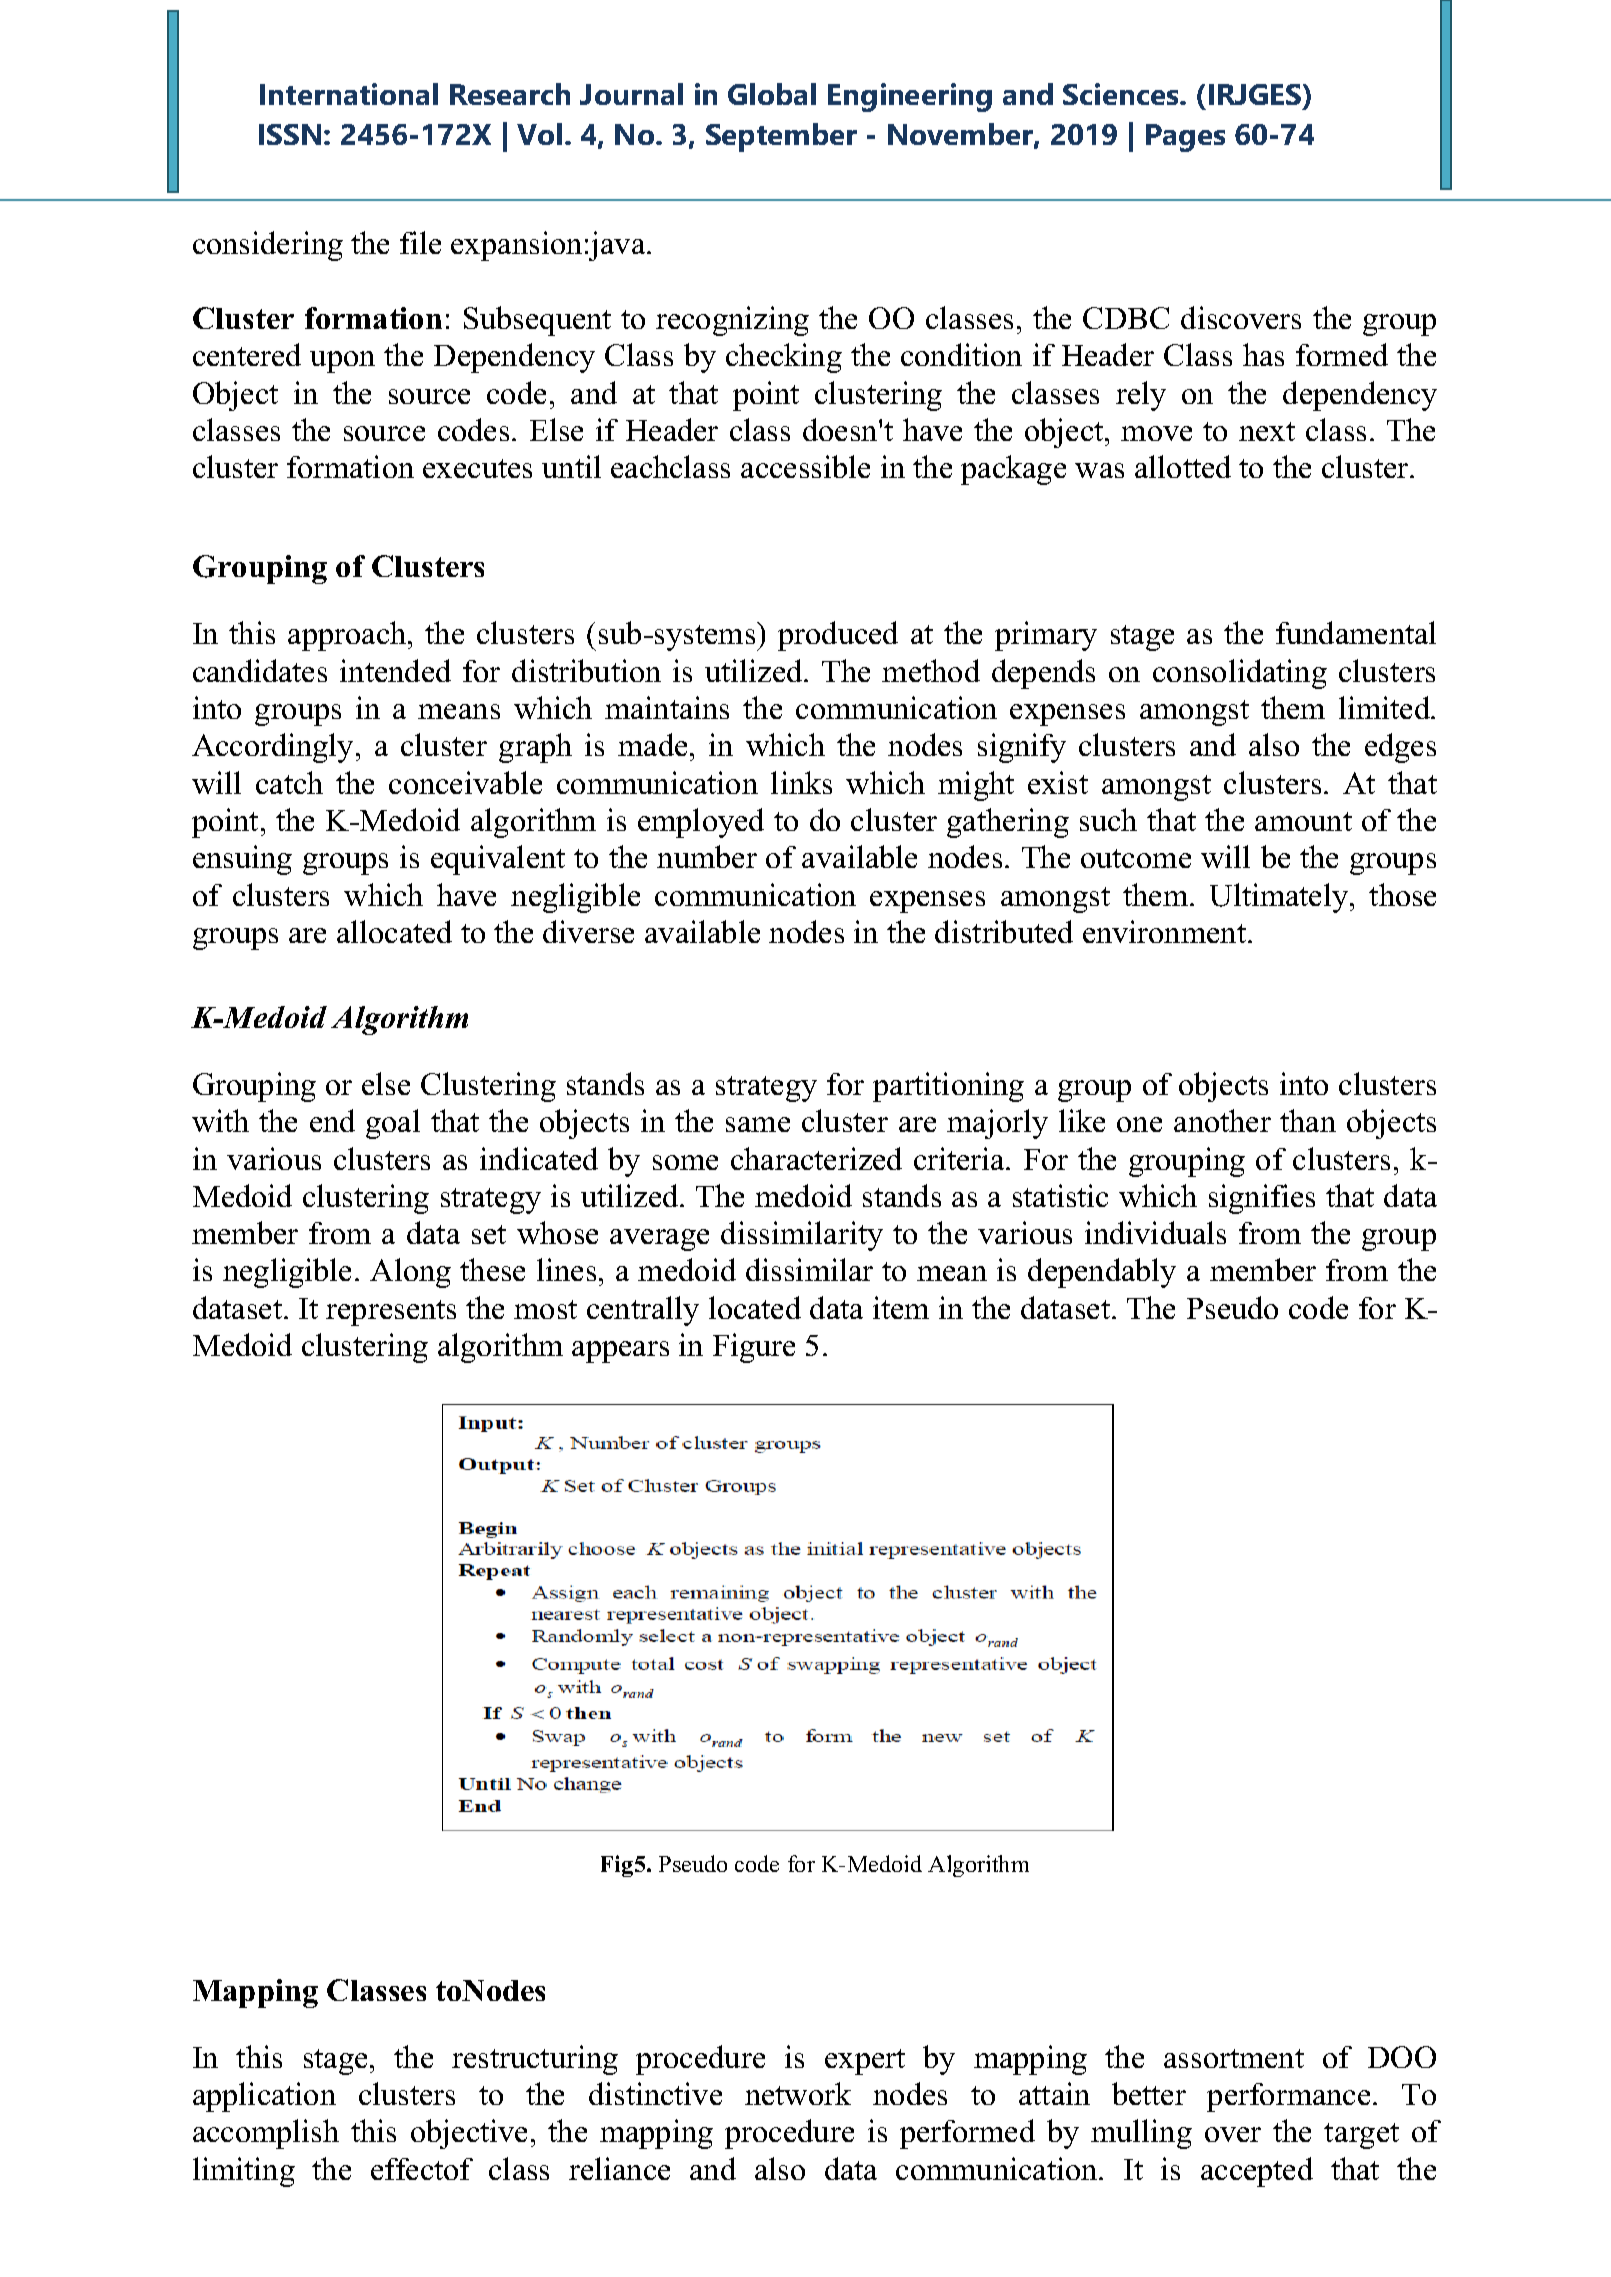  What do you see at coordinates (393, 1124) in the page?
I see `goal` at bounding box center [393, 1124].
